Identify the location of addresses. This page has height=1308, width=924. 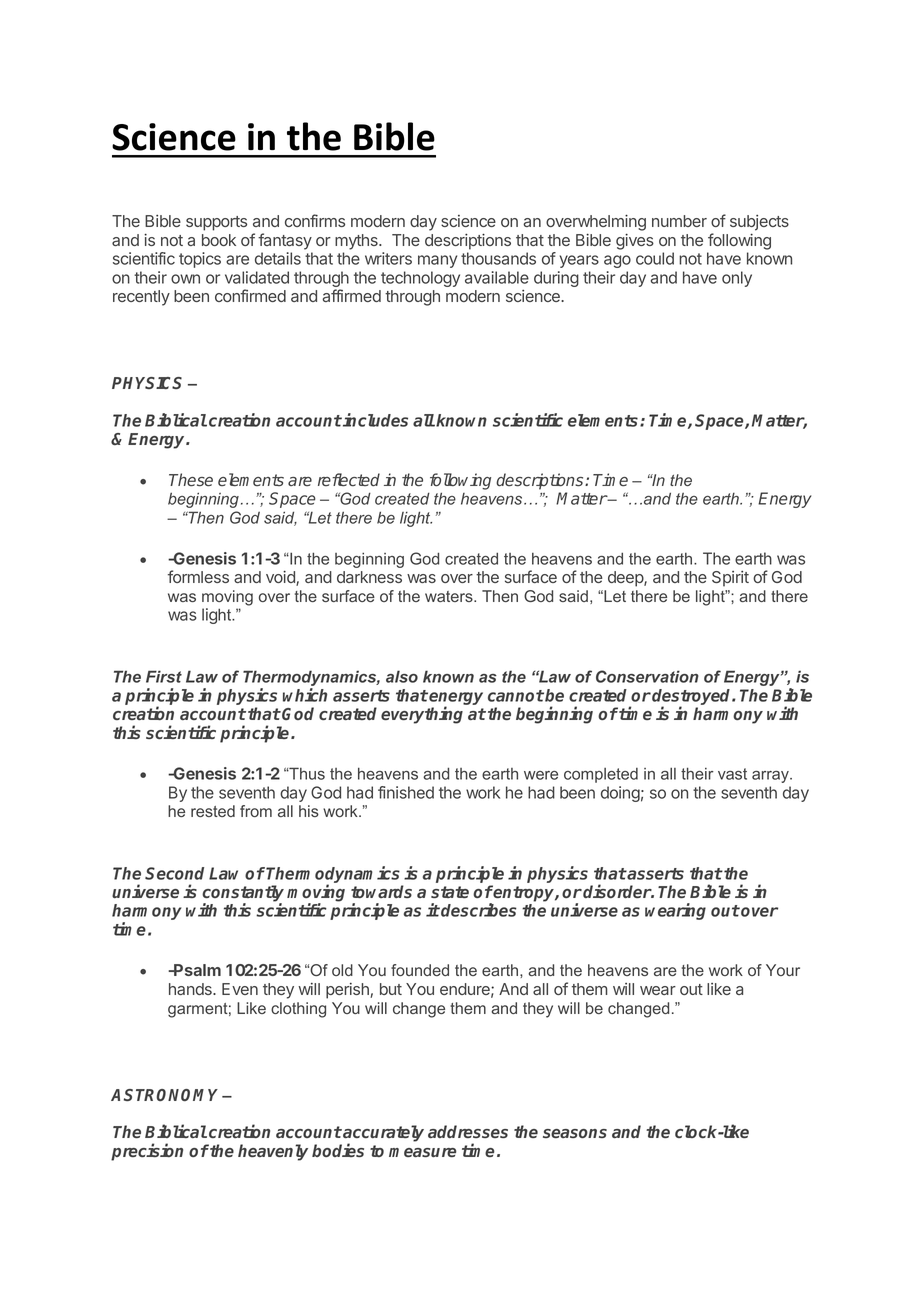
(468, 1131).
